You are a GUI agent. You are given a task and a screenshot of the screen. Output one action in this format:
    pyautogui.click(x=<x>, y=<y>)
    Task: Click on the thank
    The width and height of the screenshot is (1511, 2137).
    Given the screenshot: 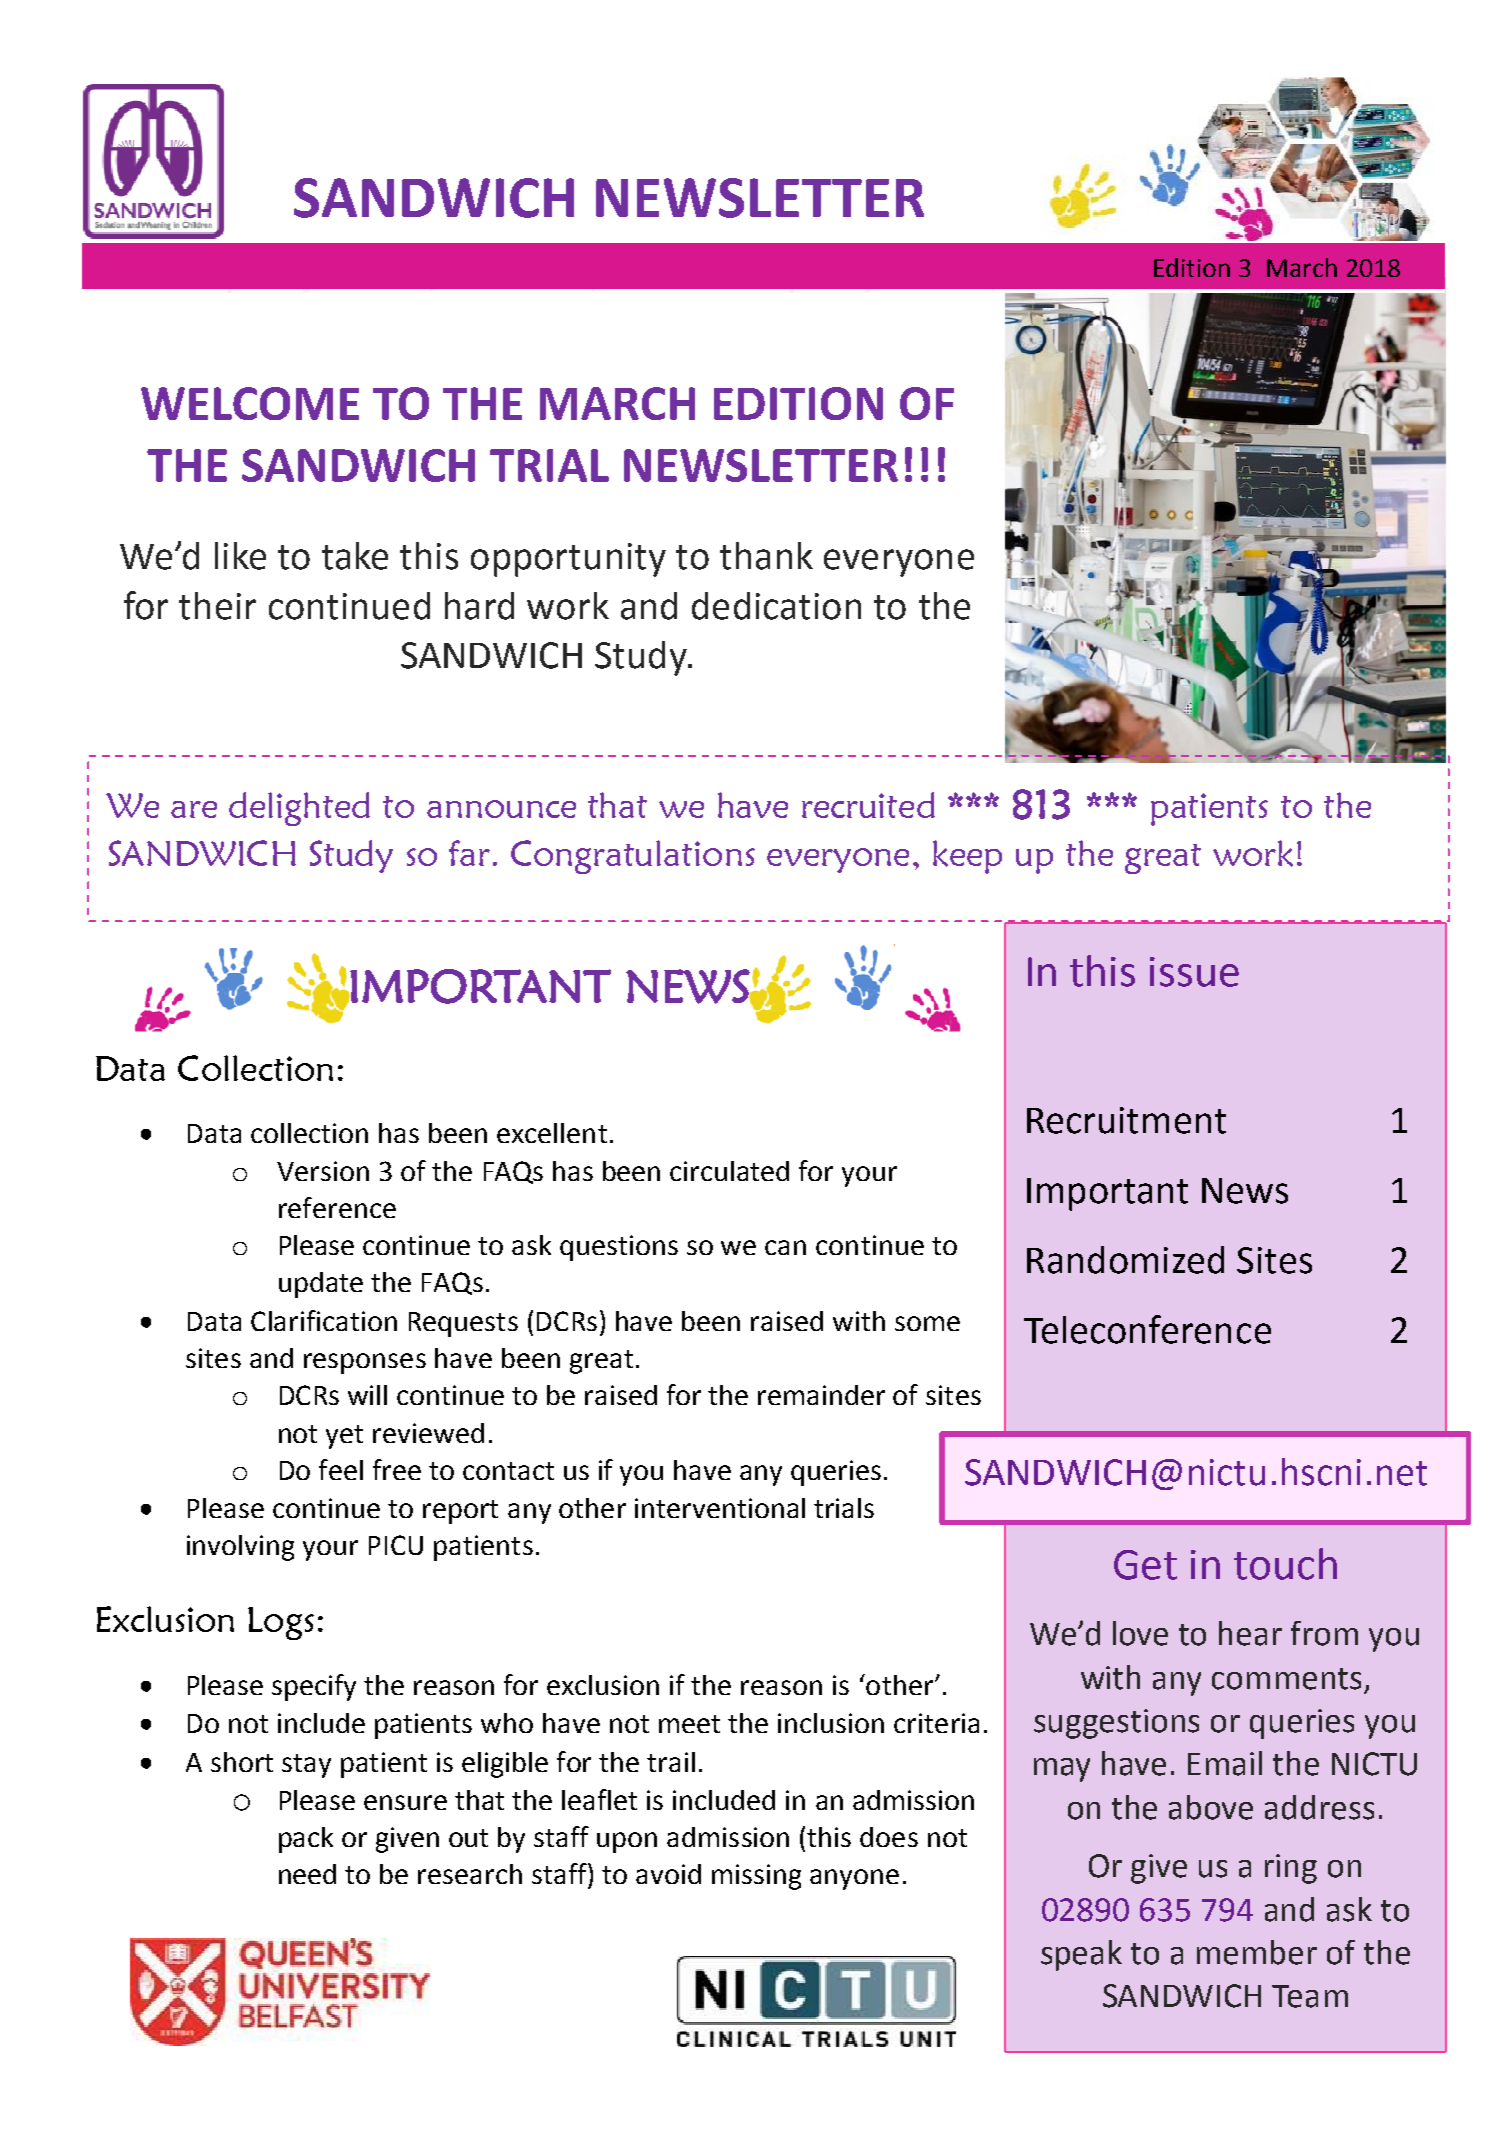 What is the action you would take?
    pyautogui.click(x=766, y=556)
